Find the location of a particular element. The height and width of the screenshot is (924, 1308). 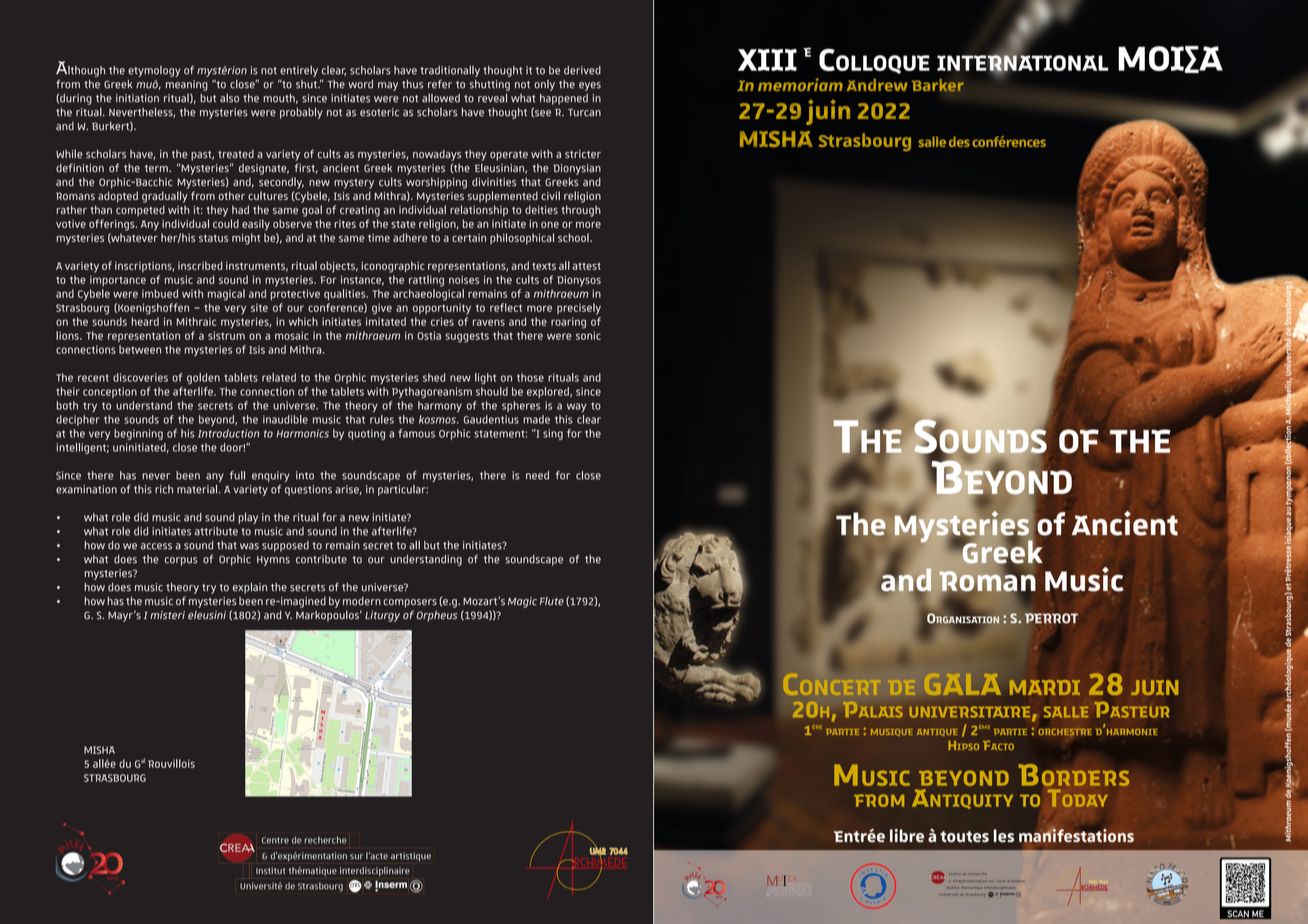

rites is located at coordinates (345, 224).
